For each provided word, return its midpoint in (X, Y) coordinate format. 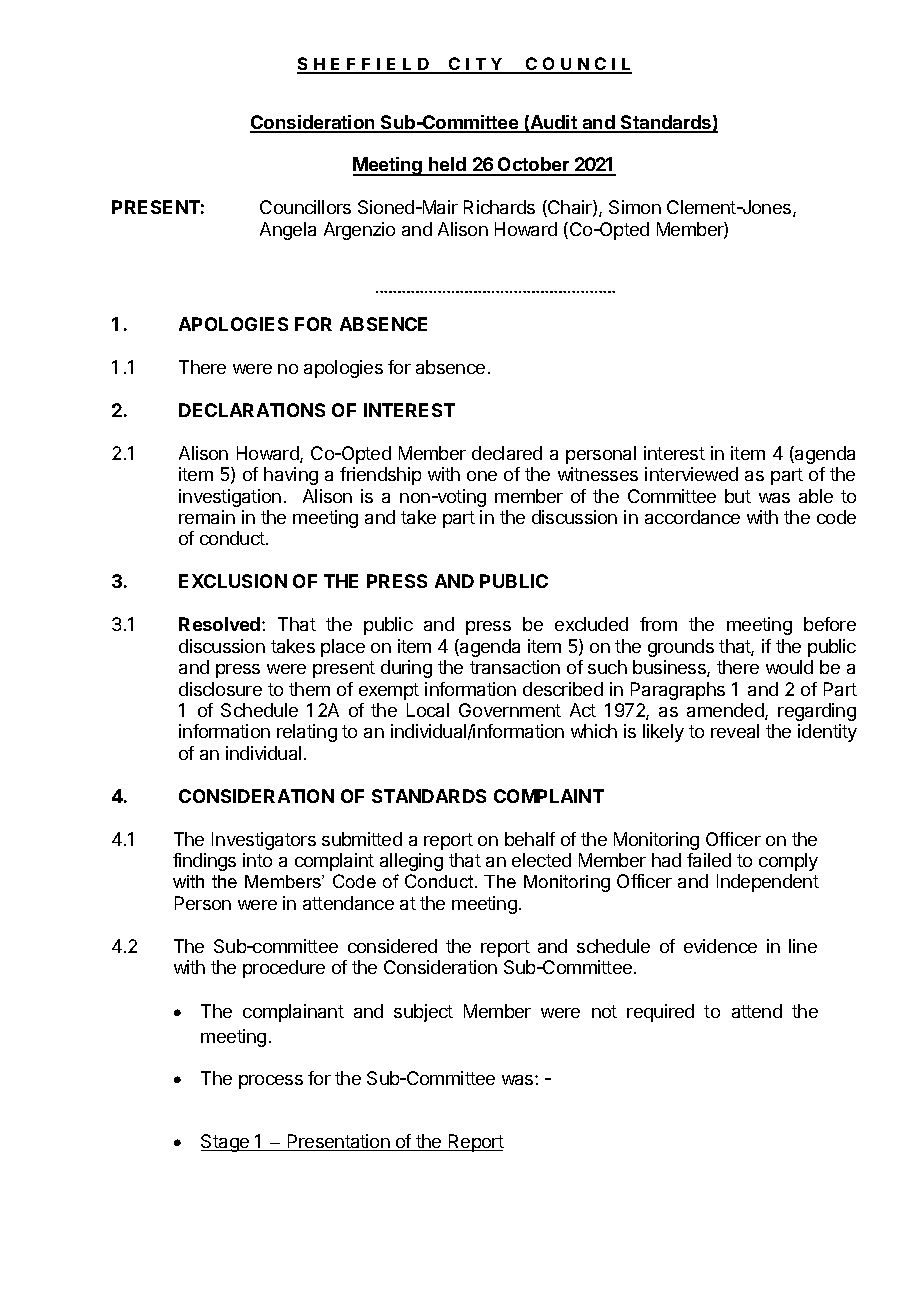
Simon (635, 207)
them (309, 689)
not (604, 1011)
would (789, 667)
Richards (499, 207)
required (660, 1013)
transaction (515, 667)
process (271, 1082)
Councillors (305, 207)
